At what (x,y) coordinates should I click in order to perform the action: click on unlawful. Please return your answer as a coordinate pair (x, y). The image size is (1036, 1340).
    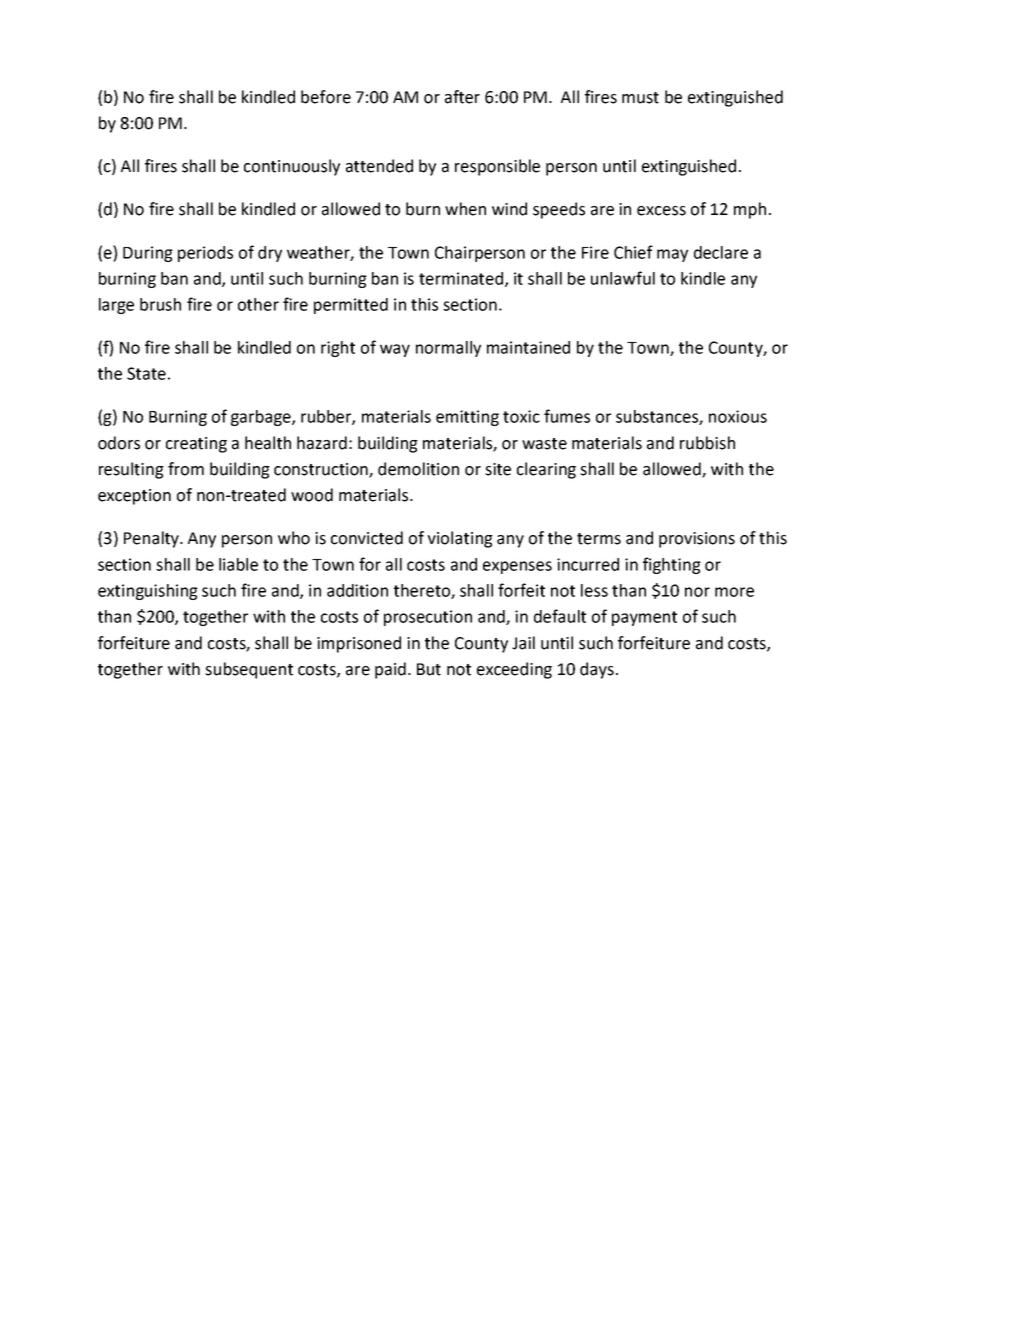
    Looking at the image, I should click on (623, 278).
